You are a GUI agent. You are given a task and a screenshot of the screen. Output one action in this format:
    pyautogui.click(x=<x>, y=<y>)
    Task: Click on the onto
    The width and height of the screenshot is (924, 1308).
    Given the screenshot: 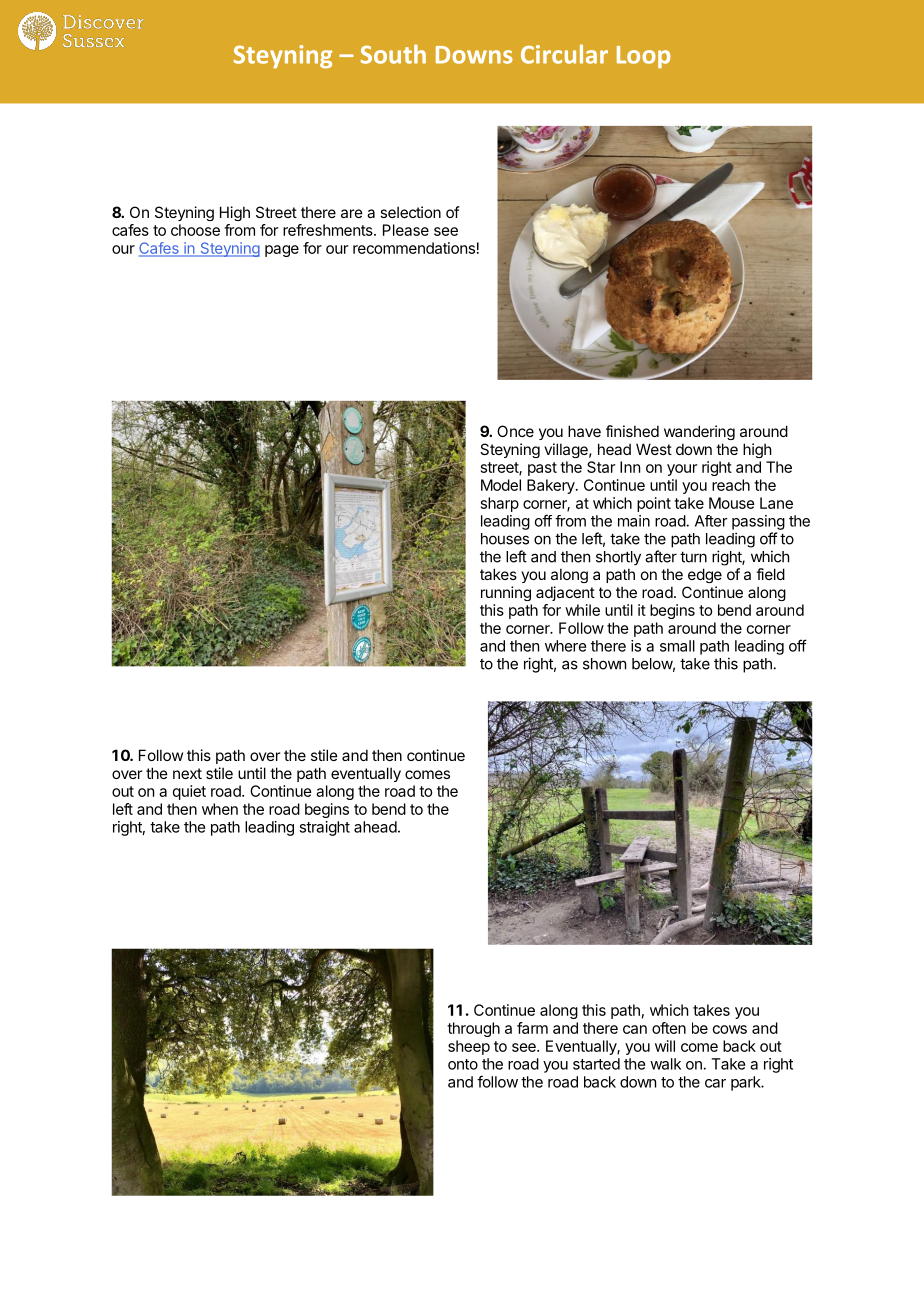 What is the action you would take?
    pyautogui.click(x=463, y=1064)
